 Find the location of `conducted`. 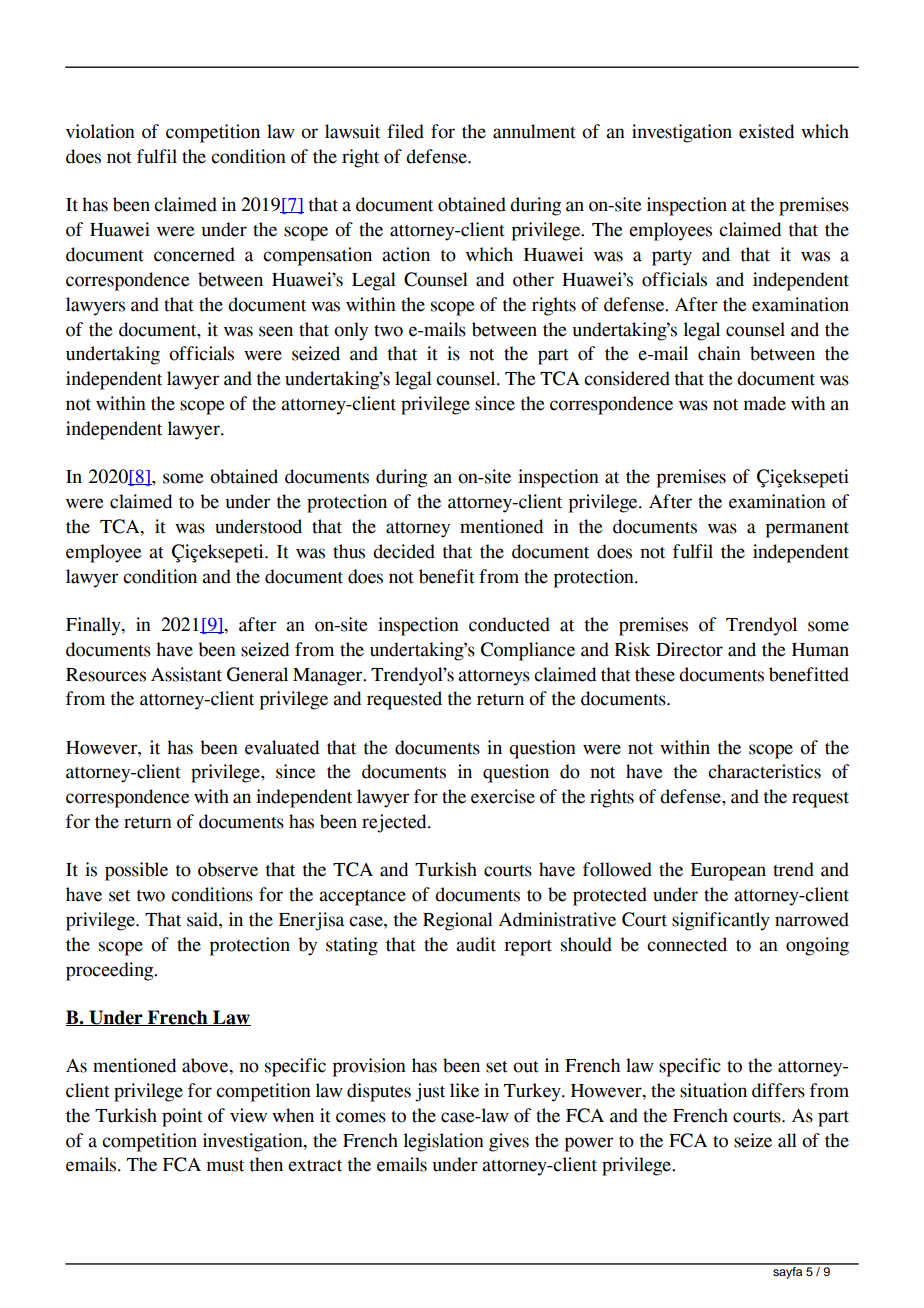

conducted is located at coordinates (509, 624).
